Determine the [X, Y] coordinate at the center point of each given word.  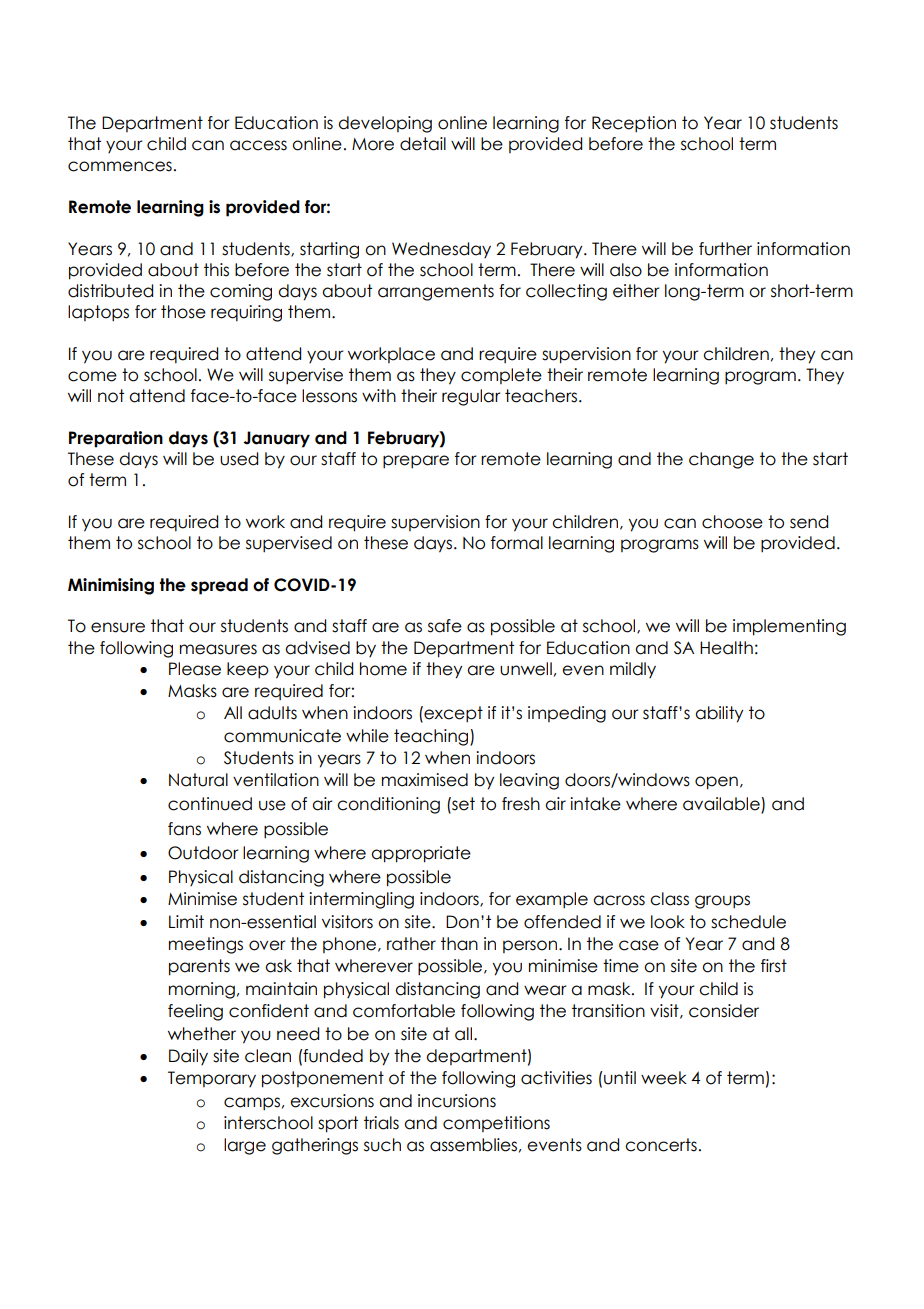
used [239, 459]
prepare [416, 462]
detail [423, 144]
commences [120, 166]
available [722, 805]
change [721, 460]
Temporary [212, 1079]
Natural [198, 780]
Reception [634, 124]
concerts [661, 1145]
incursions [457, 1101]
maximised [425, 780]
